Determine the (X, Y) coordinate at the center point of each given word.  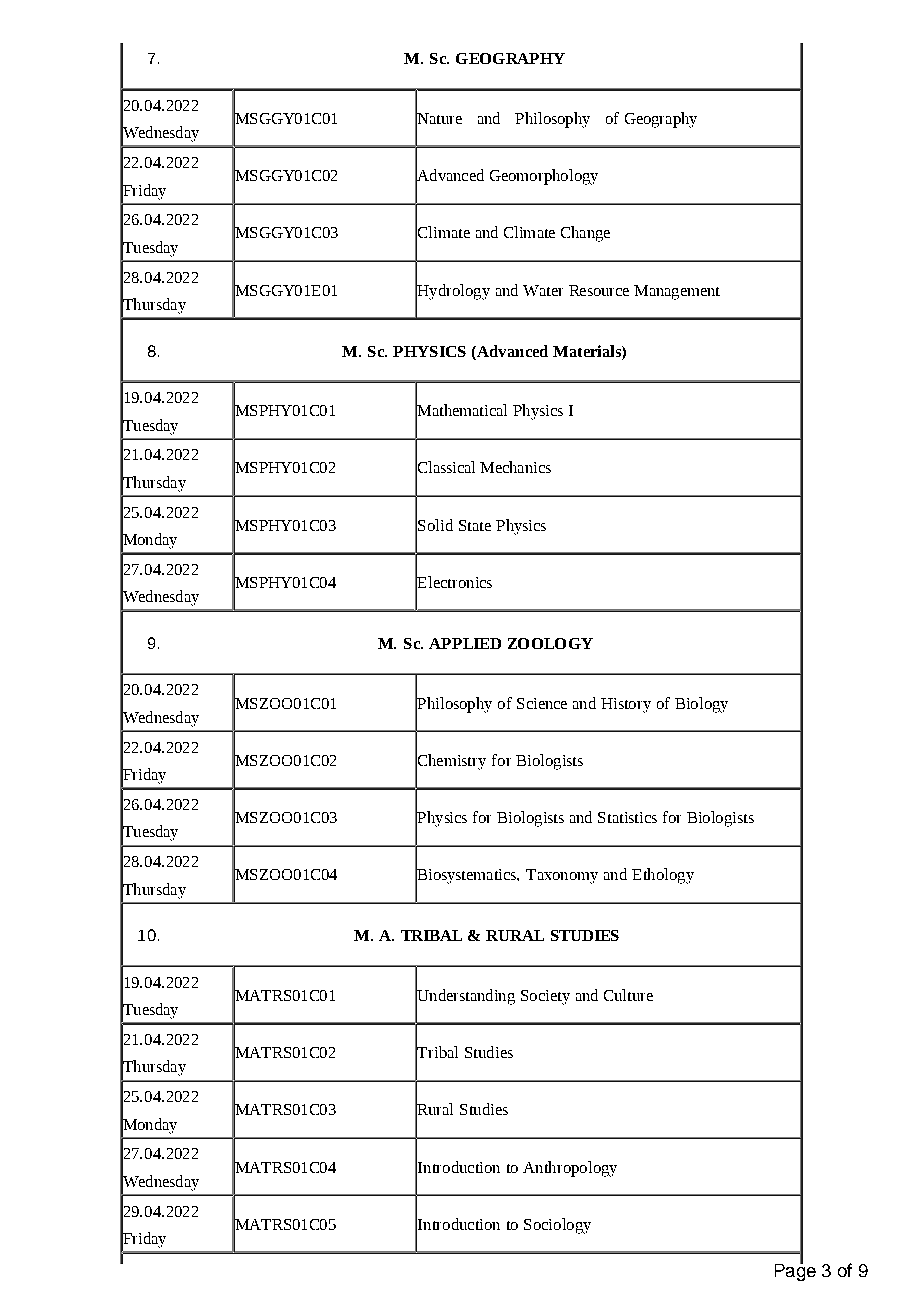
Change (585, 234)
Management (677, 292)
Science (542, 703)
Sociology (557, 1226)
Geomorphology (544, 177)
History (626, 705)
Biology (701, 705)
